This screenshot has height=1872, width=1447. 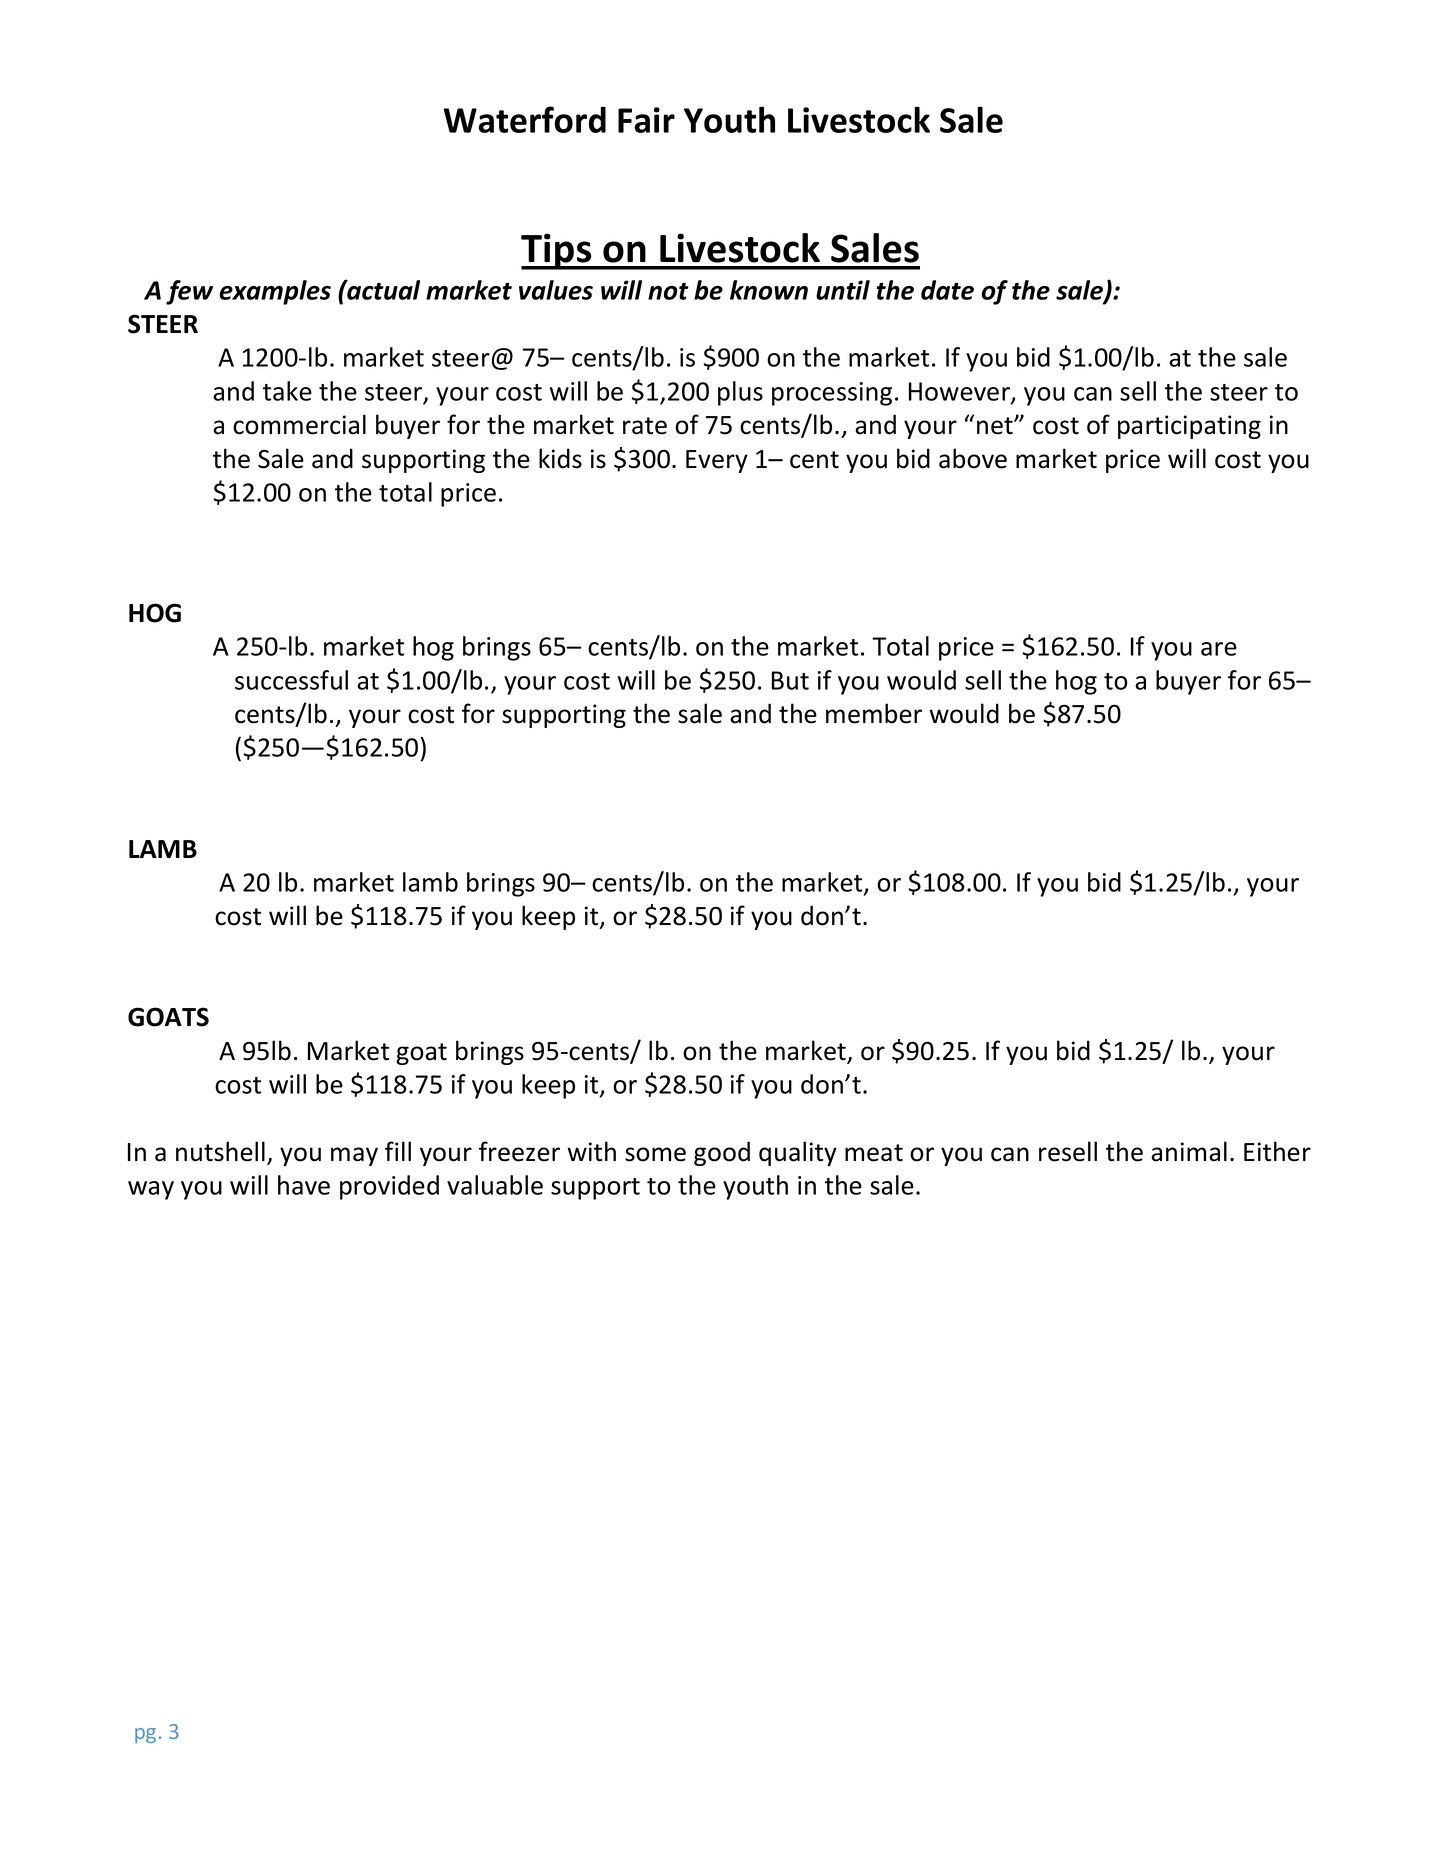 What do you see at coordinates (299, 424) in the screenshot?
I see `commercial` at bounding box center [299, 424].
